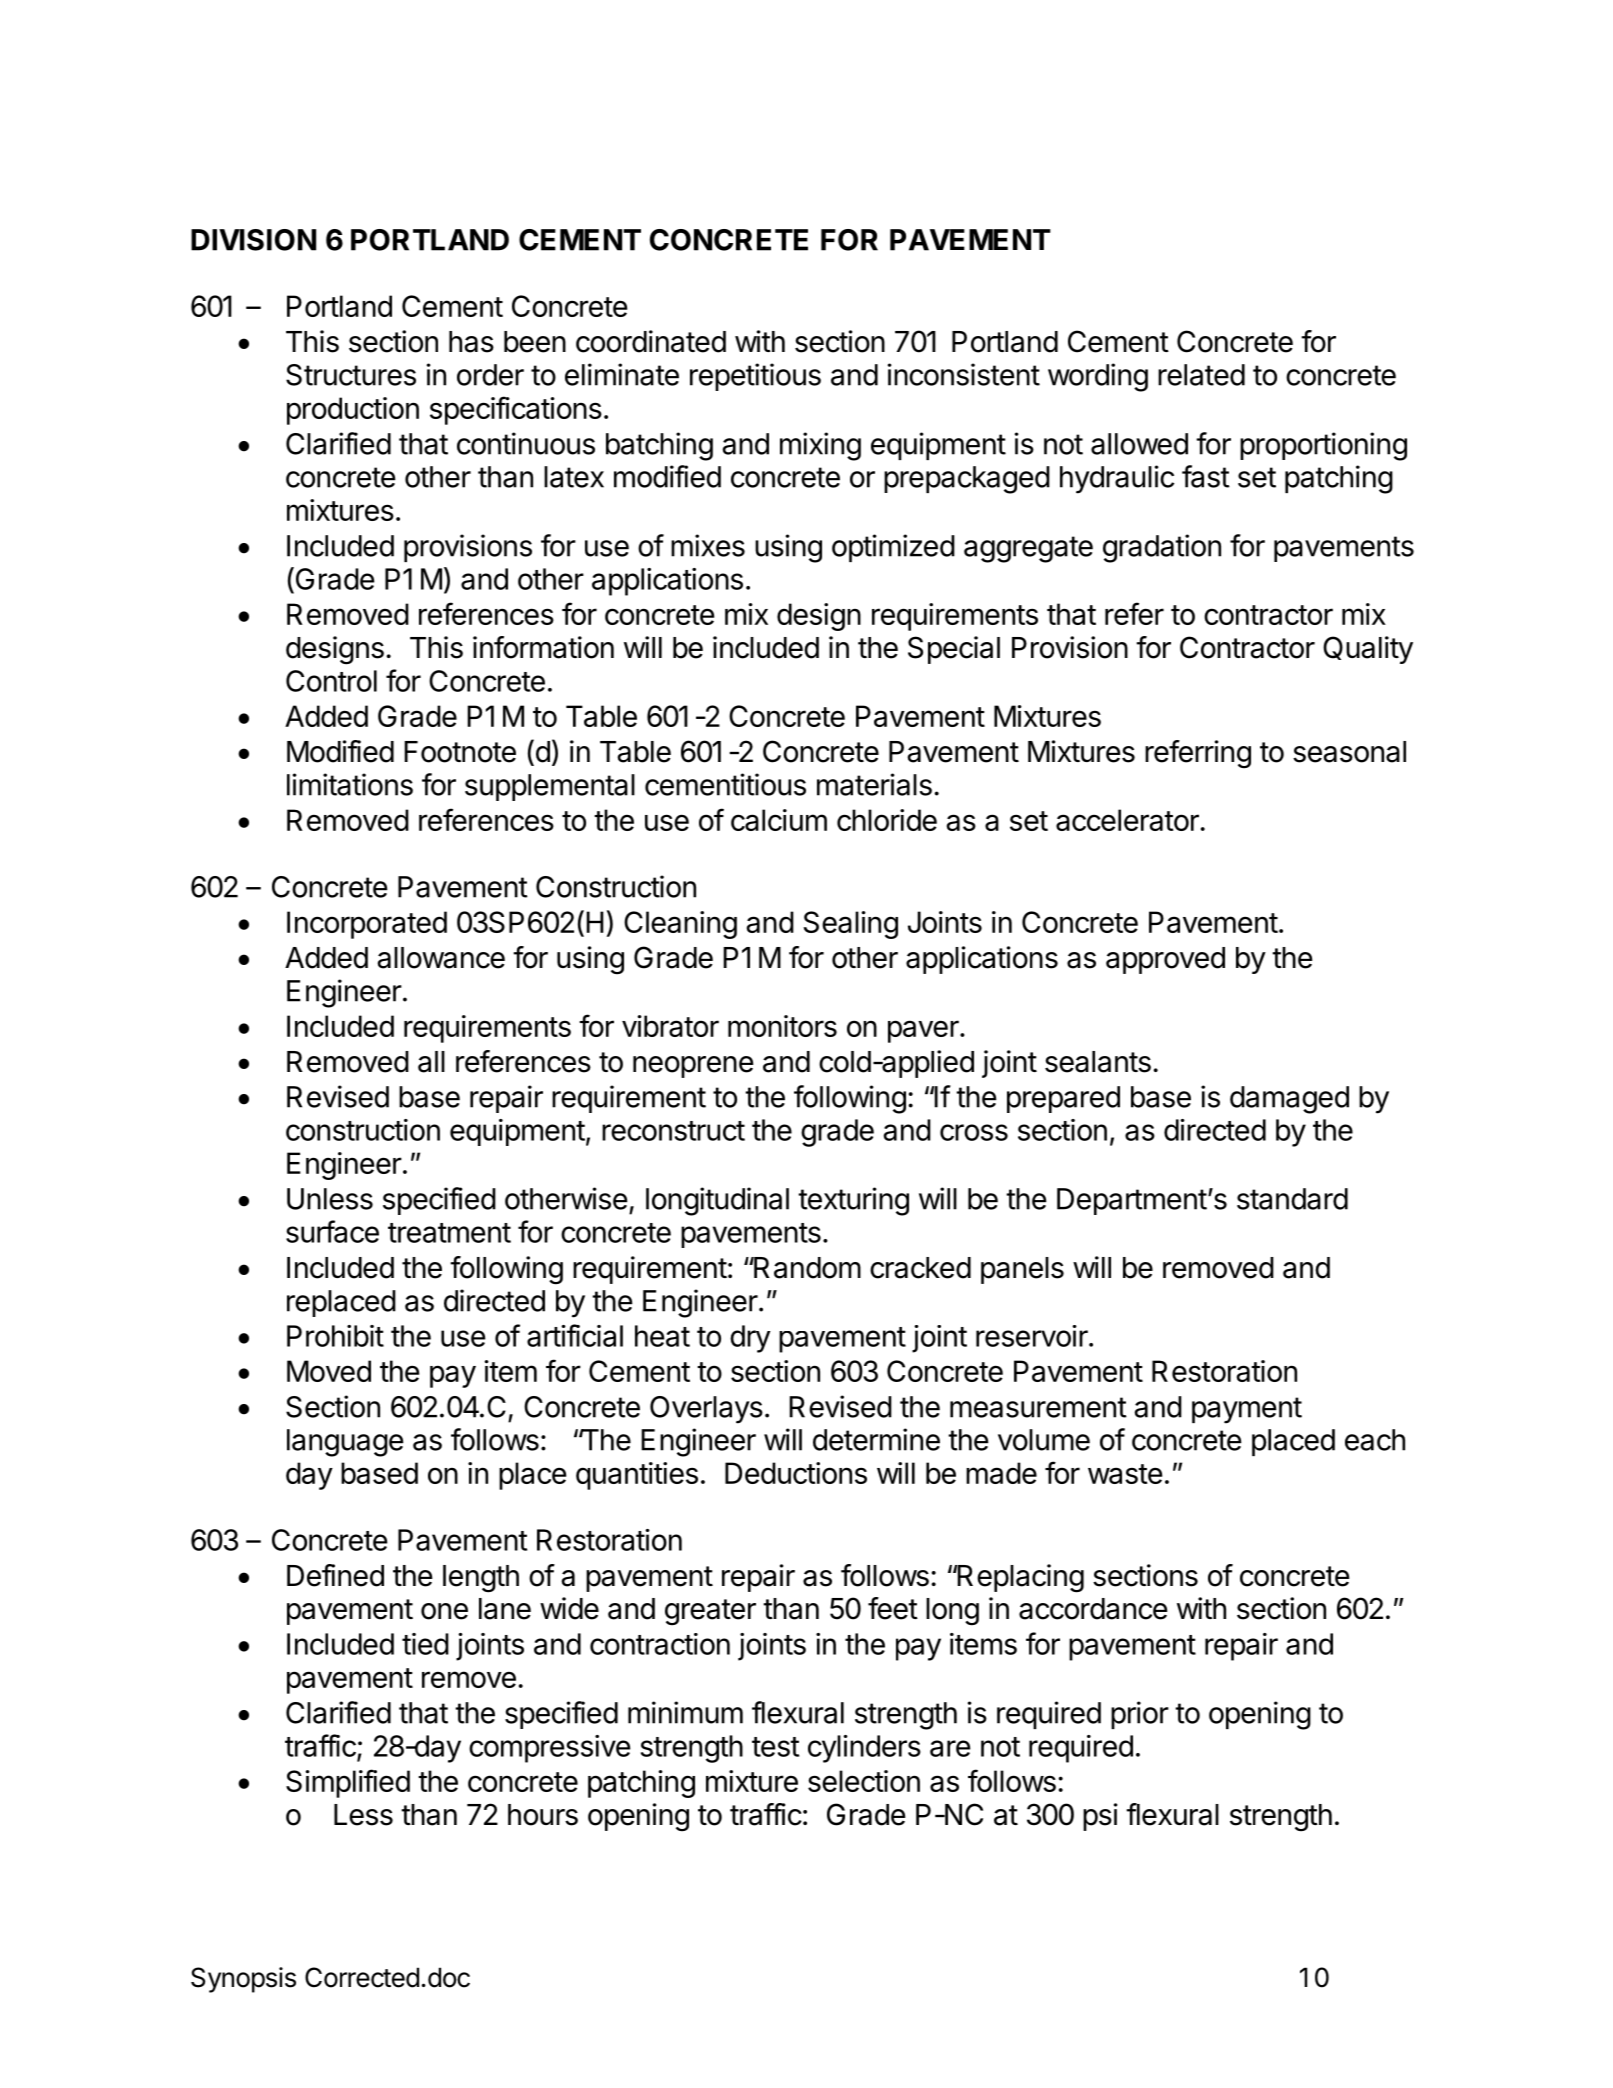 This screenshot has width=1613, height=2088. I want to click on surface, so click(332, 1231).
